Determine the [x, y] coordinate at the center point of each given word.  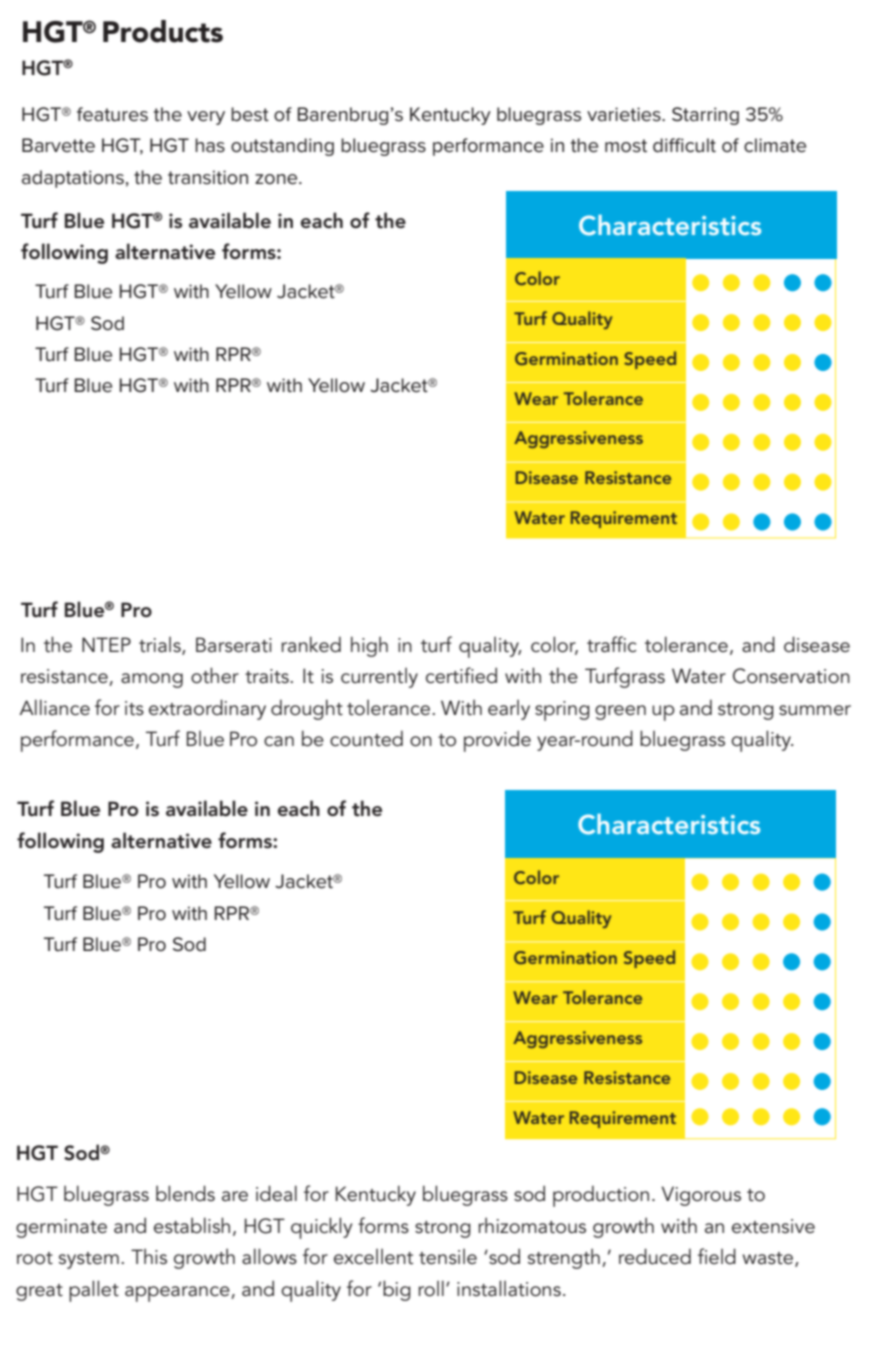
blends [185, 1193]
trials [161, 645]
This [149, 1257]
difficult [684, 145]
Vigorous [701, 1196]
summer [815, 710]
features [112, 114]
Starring [705, 116]
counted [366, 739]
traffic [612, 644]
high [369, 646]
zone [277, 179]
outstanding [282, 147]
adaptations [73, 179]
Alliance [54, 707]
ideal [276, 1193]
